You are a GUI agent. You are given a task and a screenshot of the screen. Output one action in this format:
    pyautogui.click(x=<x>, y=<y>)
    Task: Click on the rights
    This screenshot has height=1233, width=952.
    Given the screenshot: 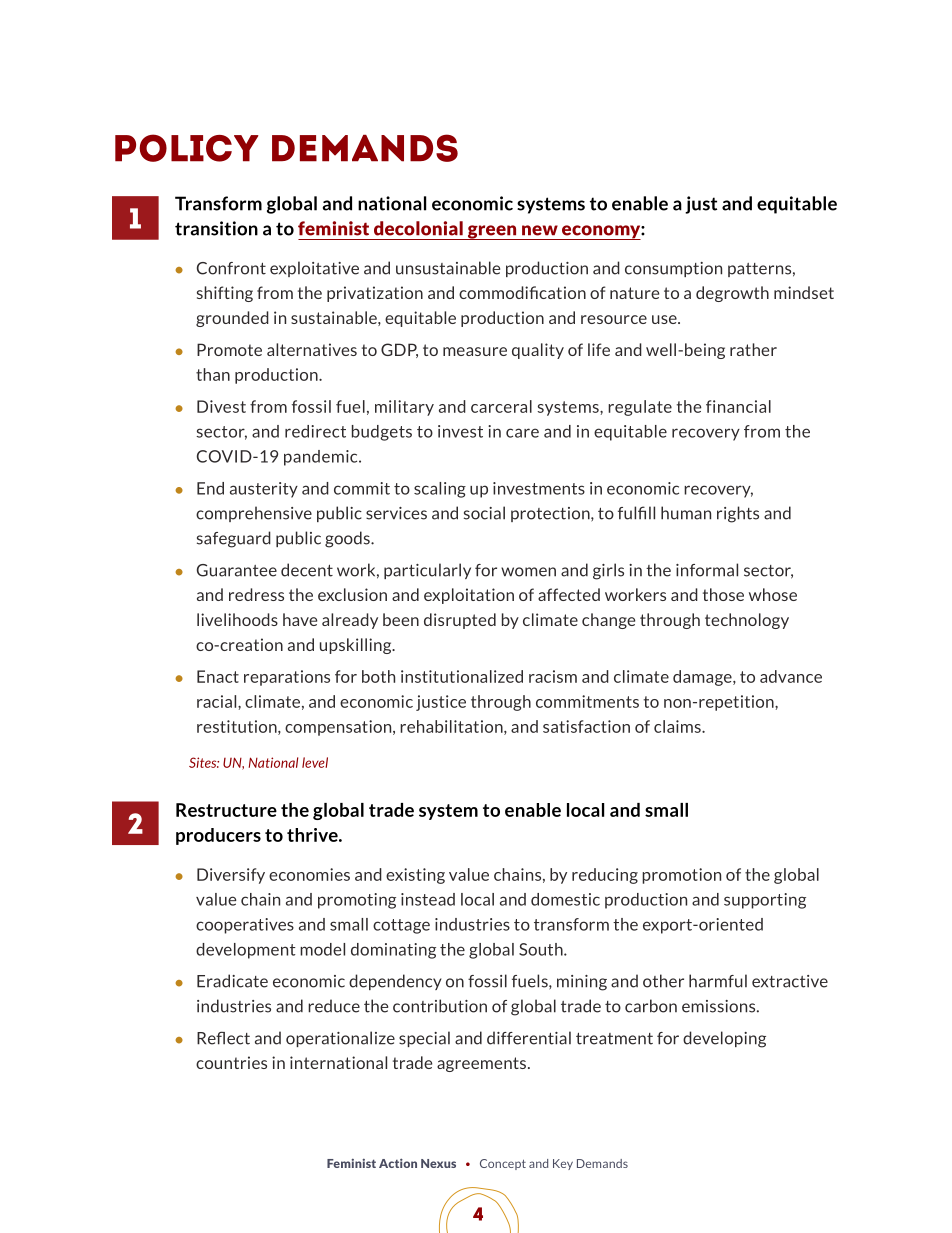 What is the action you would take?
    pyautogui.click(x=738, y=514)
